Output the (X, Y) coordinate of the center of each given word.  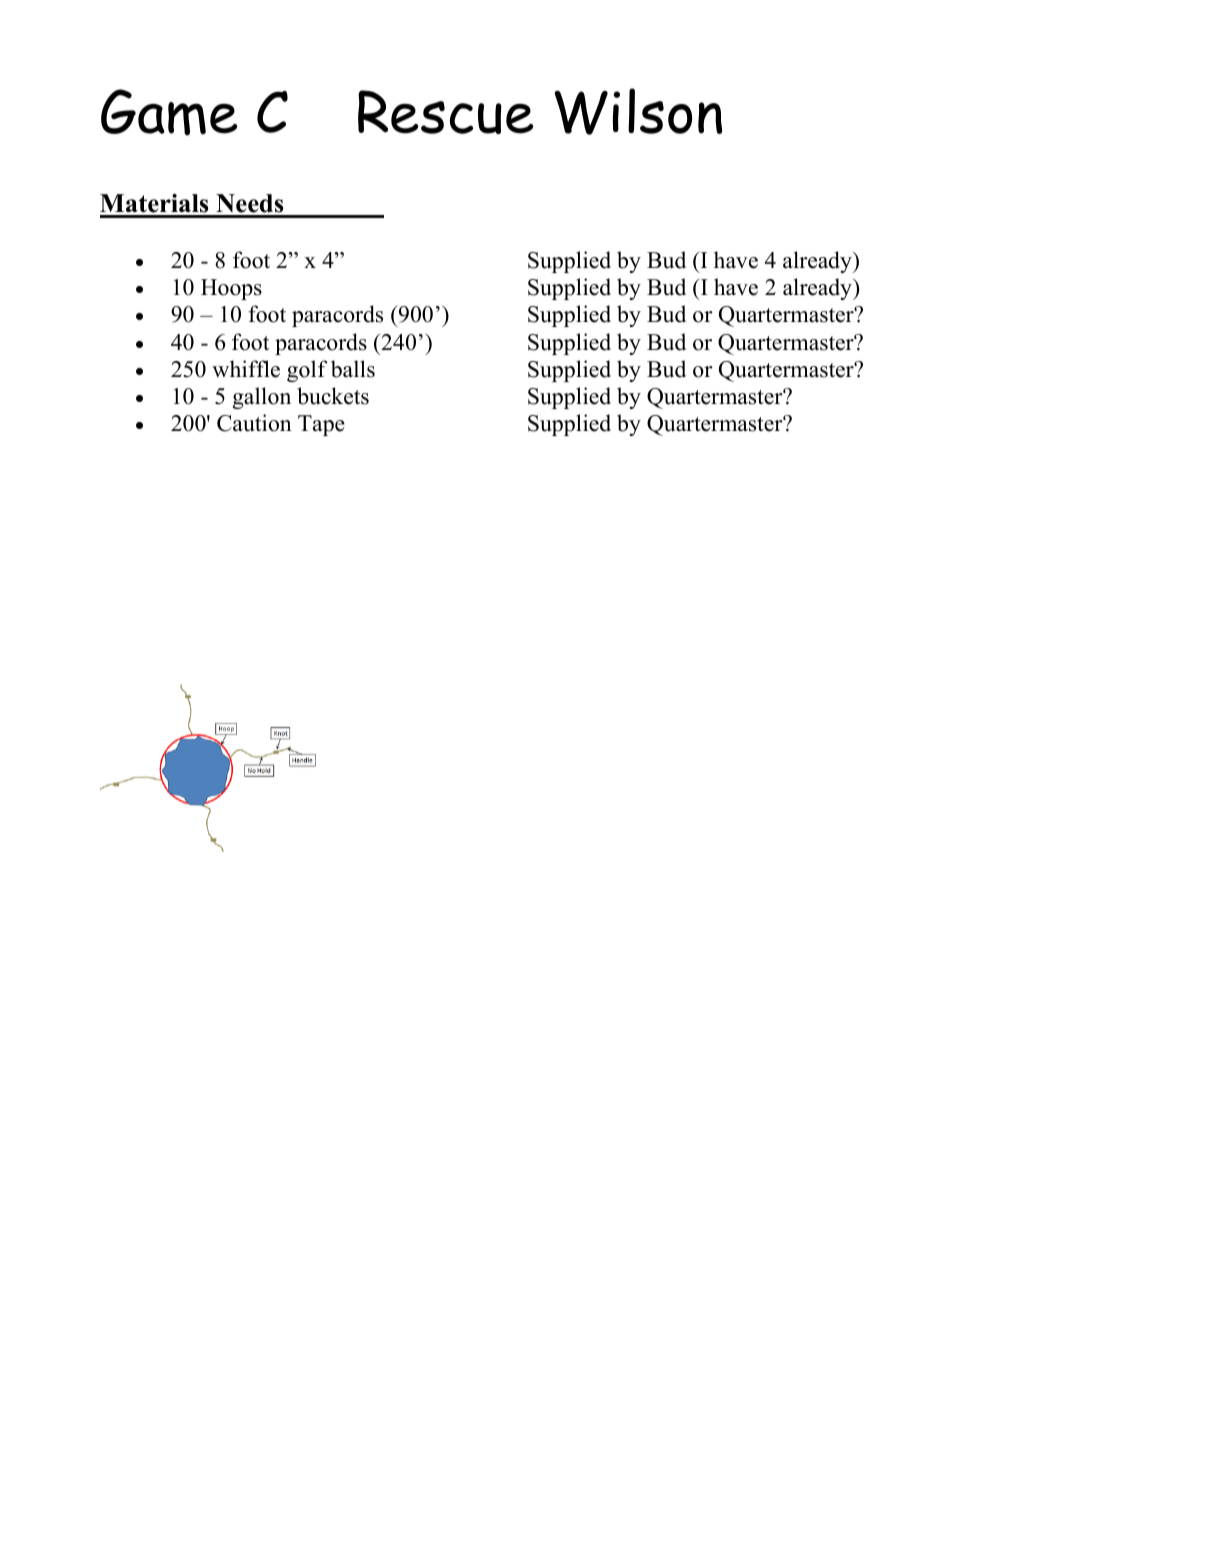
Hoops (231, 289)
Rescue (445, 112)
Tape (321, 425)
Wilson (638, 111)
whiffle (246, 369)
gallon (262, 398)
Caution (254, 423)
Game (169, 112)
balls (353, 369)
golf (307, 371)
